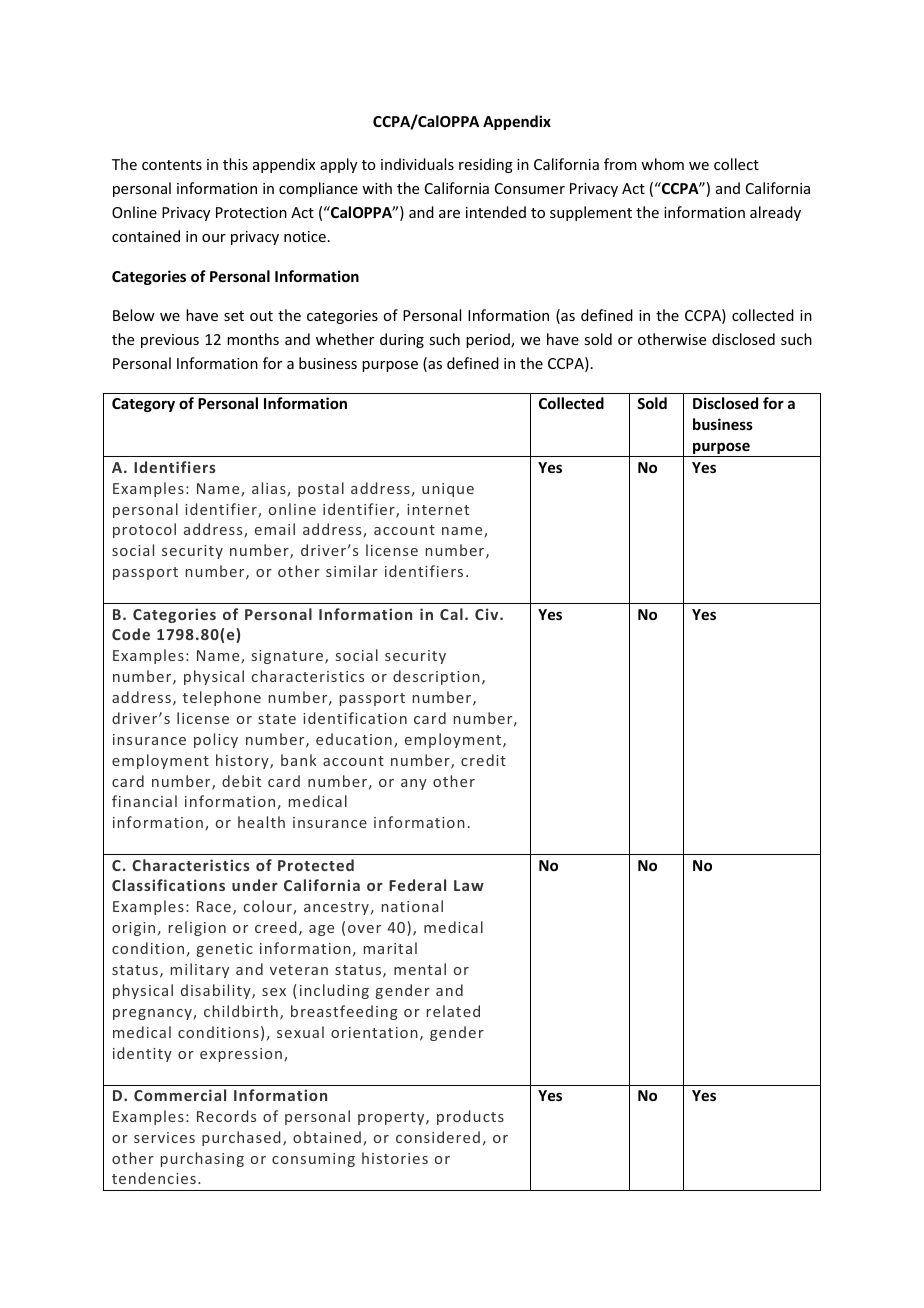 The width and height of the document is (924, 1308). What do you see at coordinates (144, 530) in the document?
I see `protocol` at bounding box center [144, 530].
